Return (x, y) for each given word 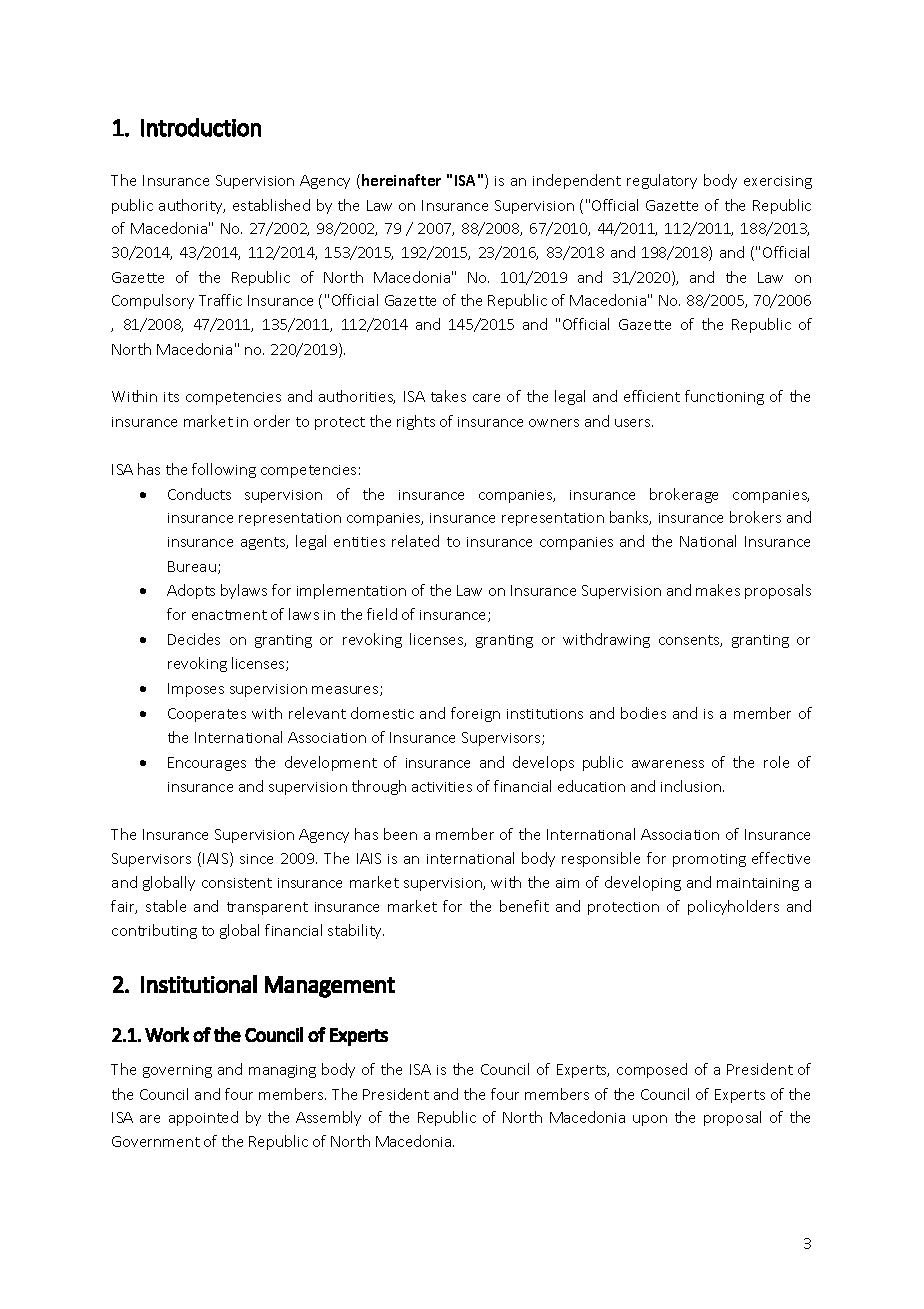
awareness (668, 764)
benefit (524, 906)
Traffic (220, 300)
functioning (724, 397)
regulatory (662, 181)
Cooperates (207, 715)
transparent (267, 908)
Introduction (201, 127)
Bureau (192, 566)
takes (448, 396)
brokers (755, 517)
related (415, 541)
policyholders (733, 907)
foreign (475, 714)
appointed (203, 1118)
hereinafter (401, 180)
